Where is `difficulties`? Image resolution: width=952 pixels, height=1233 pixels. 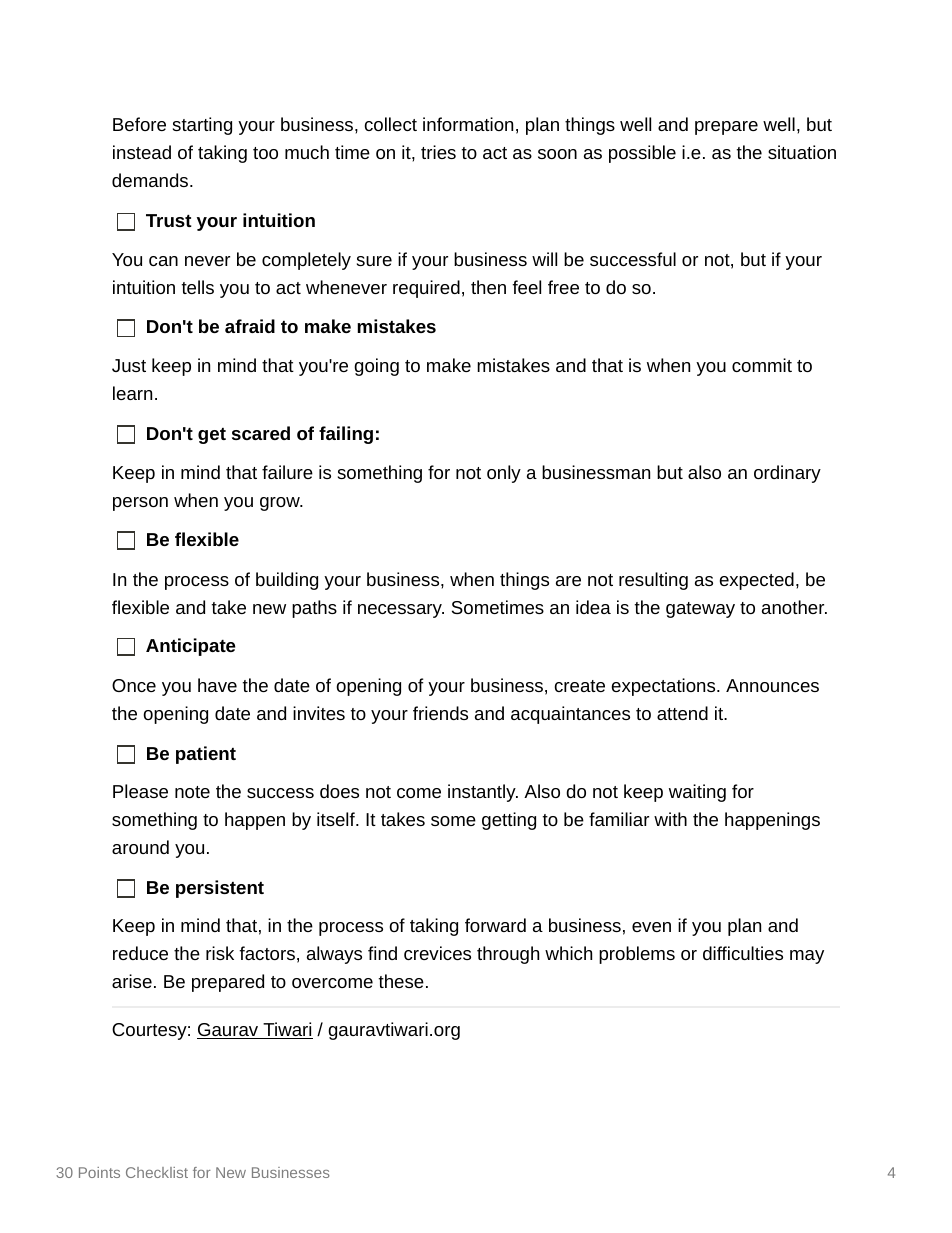
difficulties is located at coordinates (743, 953).
